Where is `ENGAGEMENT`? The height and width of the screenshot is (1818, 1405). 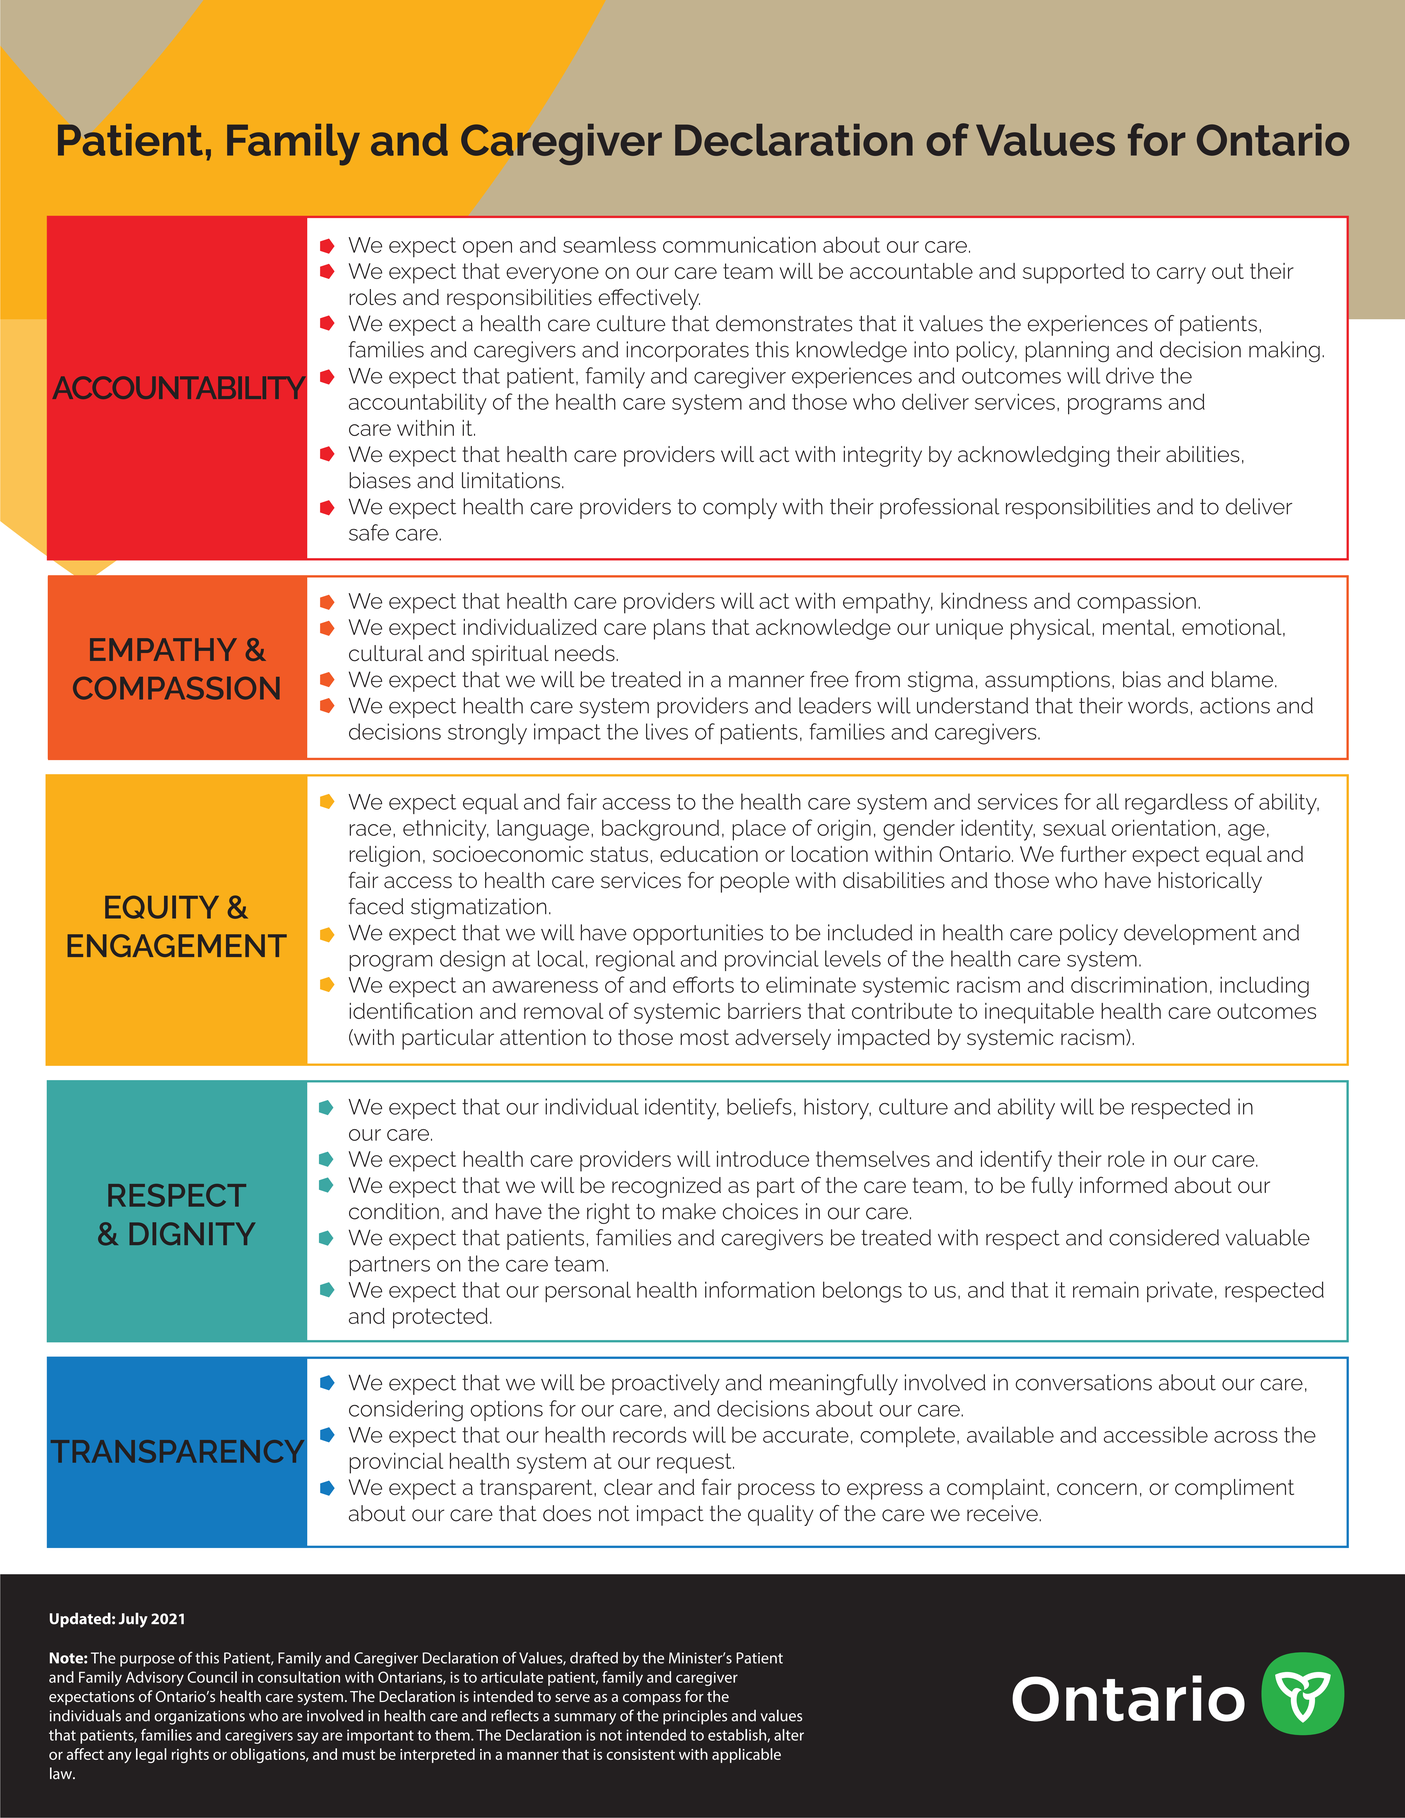
ENGAGEMENT is located at coordinates (177, 945).
